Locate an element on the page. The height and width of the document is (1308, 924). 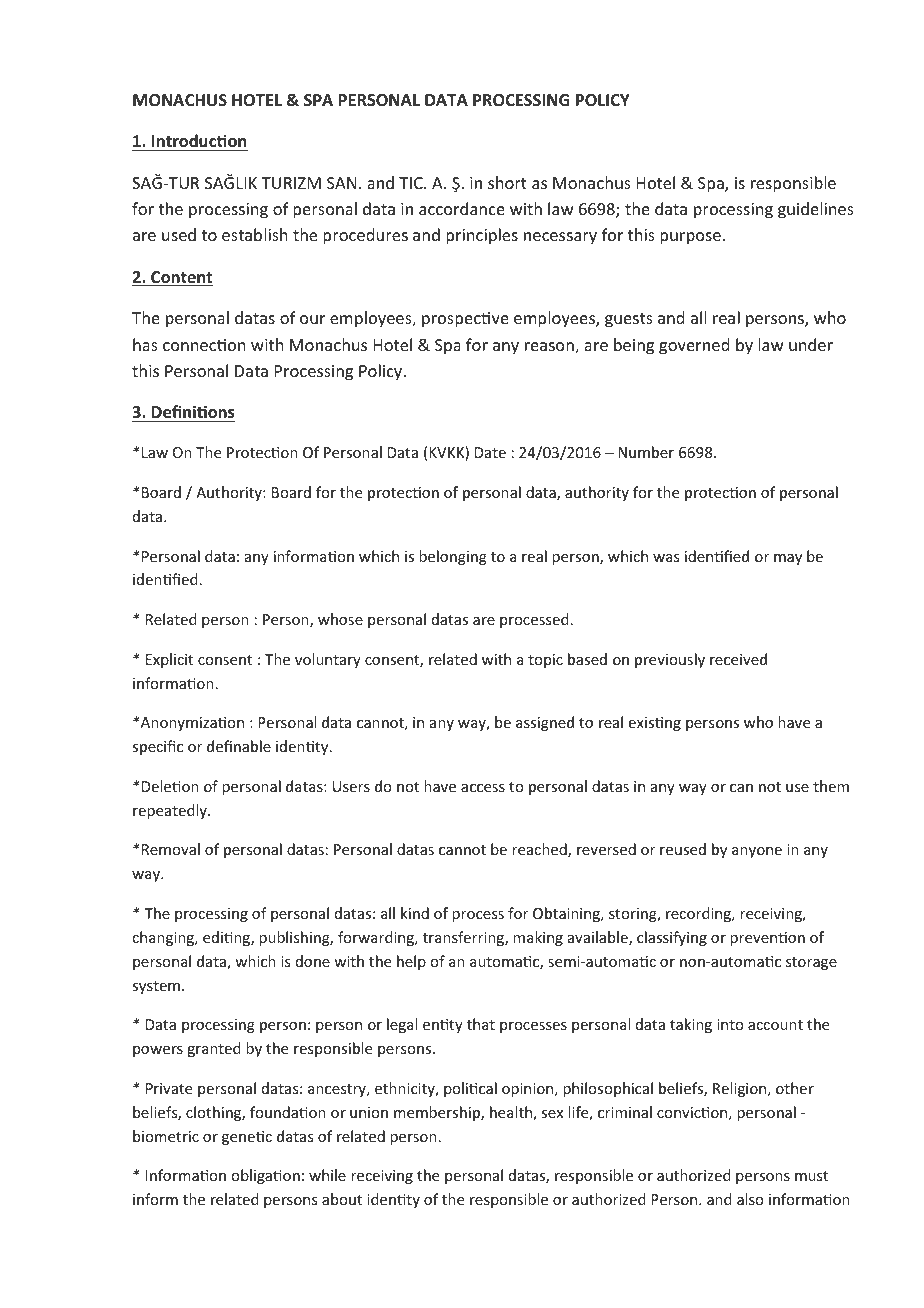
has is located at coordinates (145, 344).
